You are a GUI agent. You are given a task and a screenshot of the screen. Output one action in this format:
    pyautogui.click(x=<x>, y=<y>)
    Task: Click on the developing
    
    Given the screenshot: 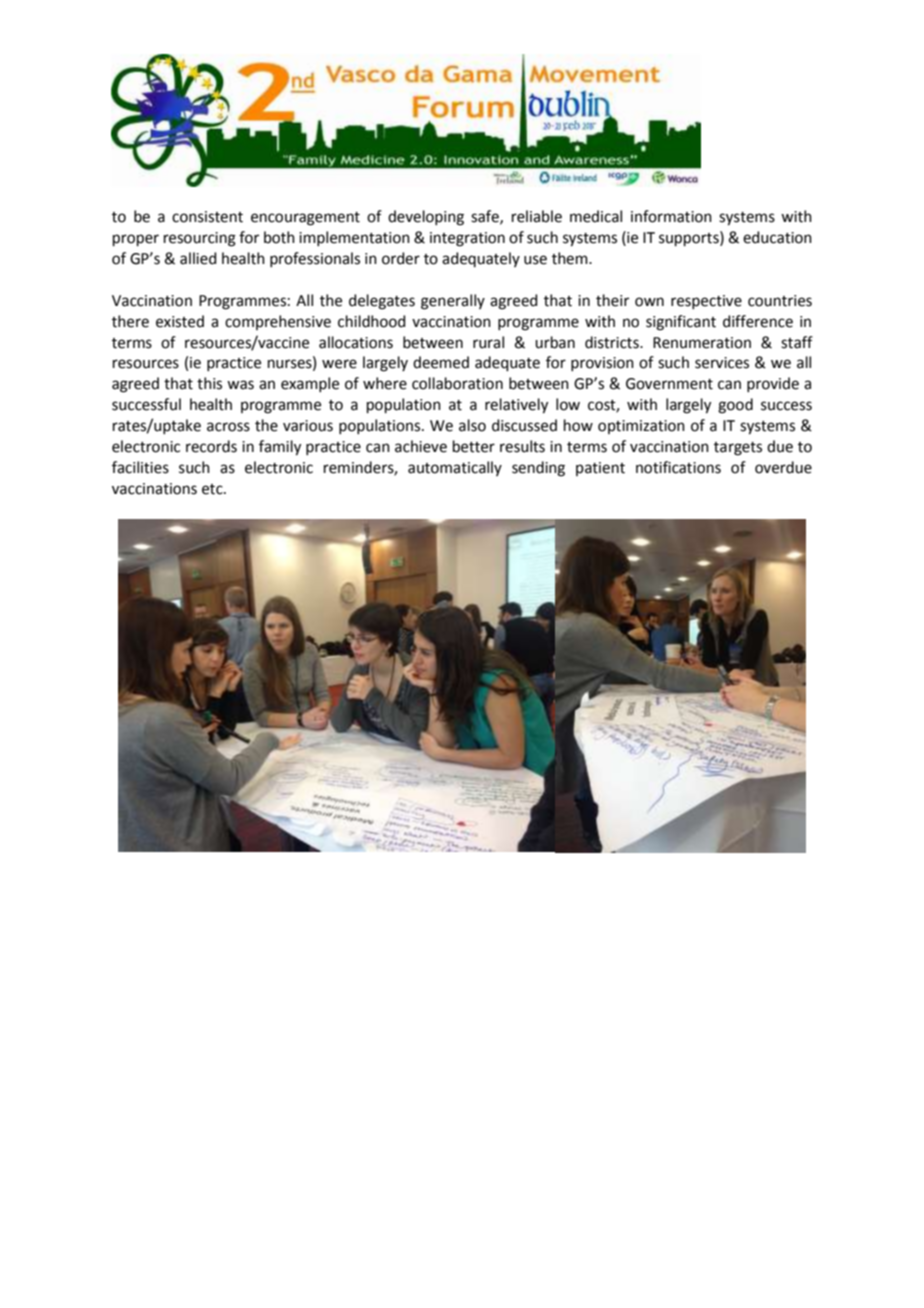 What is the action you would take?
    pyautogui.click(x=426, y=218)
